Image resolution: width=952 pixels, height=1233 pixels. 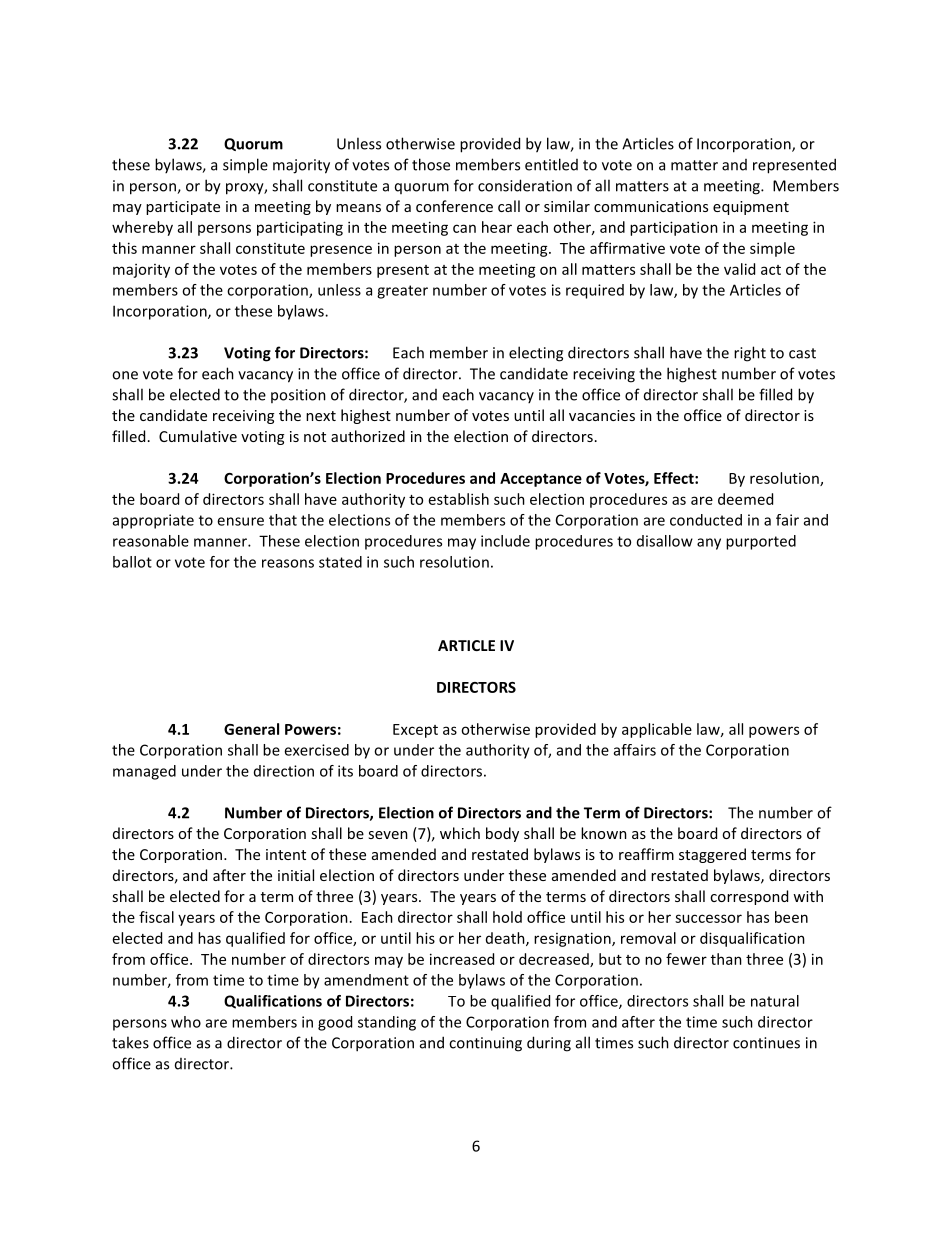 I want to click on any, so click(x=709, y=544).
